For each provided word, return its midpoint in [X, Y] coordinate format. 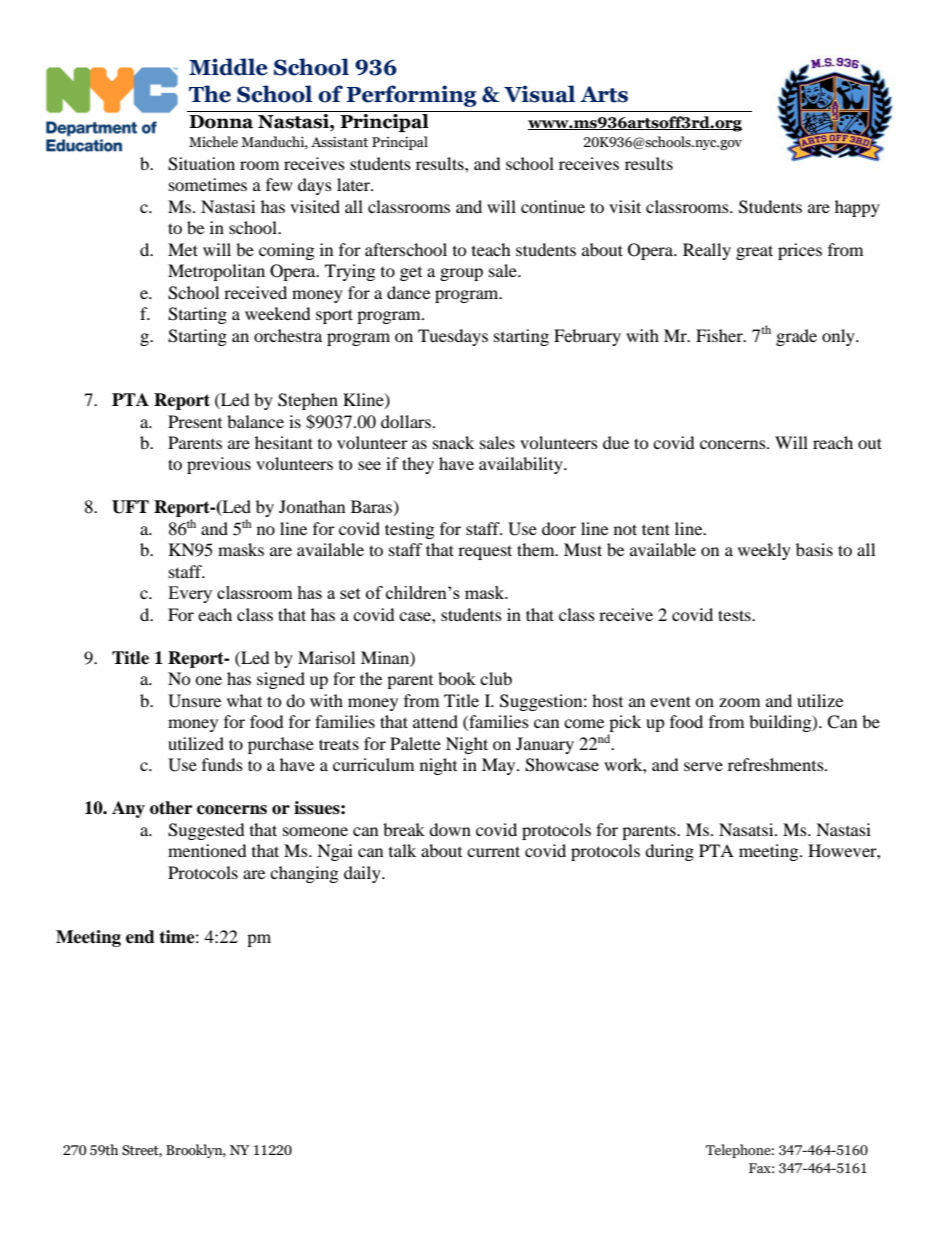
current [493, 851]
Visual [539, 94]
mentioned [207, 850]
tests [735, 615]
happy [857, 208]
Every [190, 594]
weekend [278, 313]
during [669, 852]
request [485, 552]
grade [796, 337]
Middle [228, 67]
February [587, 337]
